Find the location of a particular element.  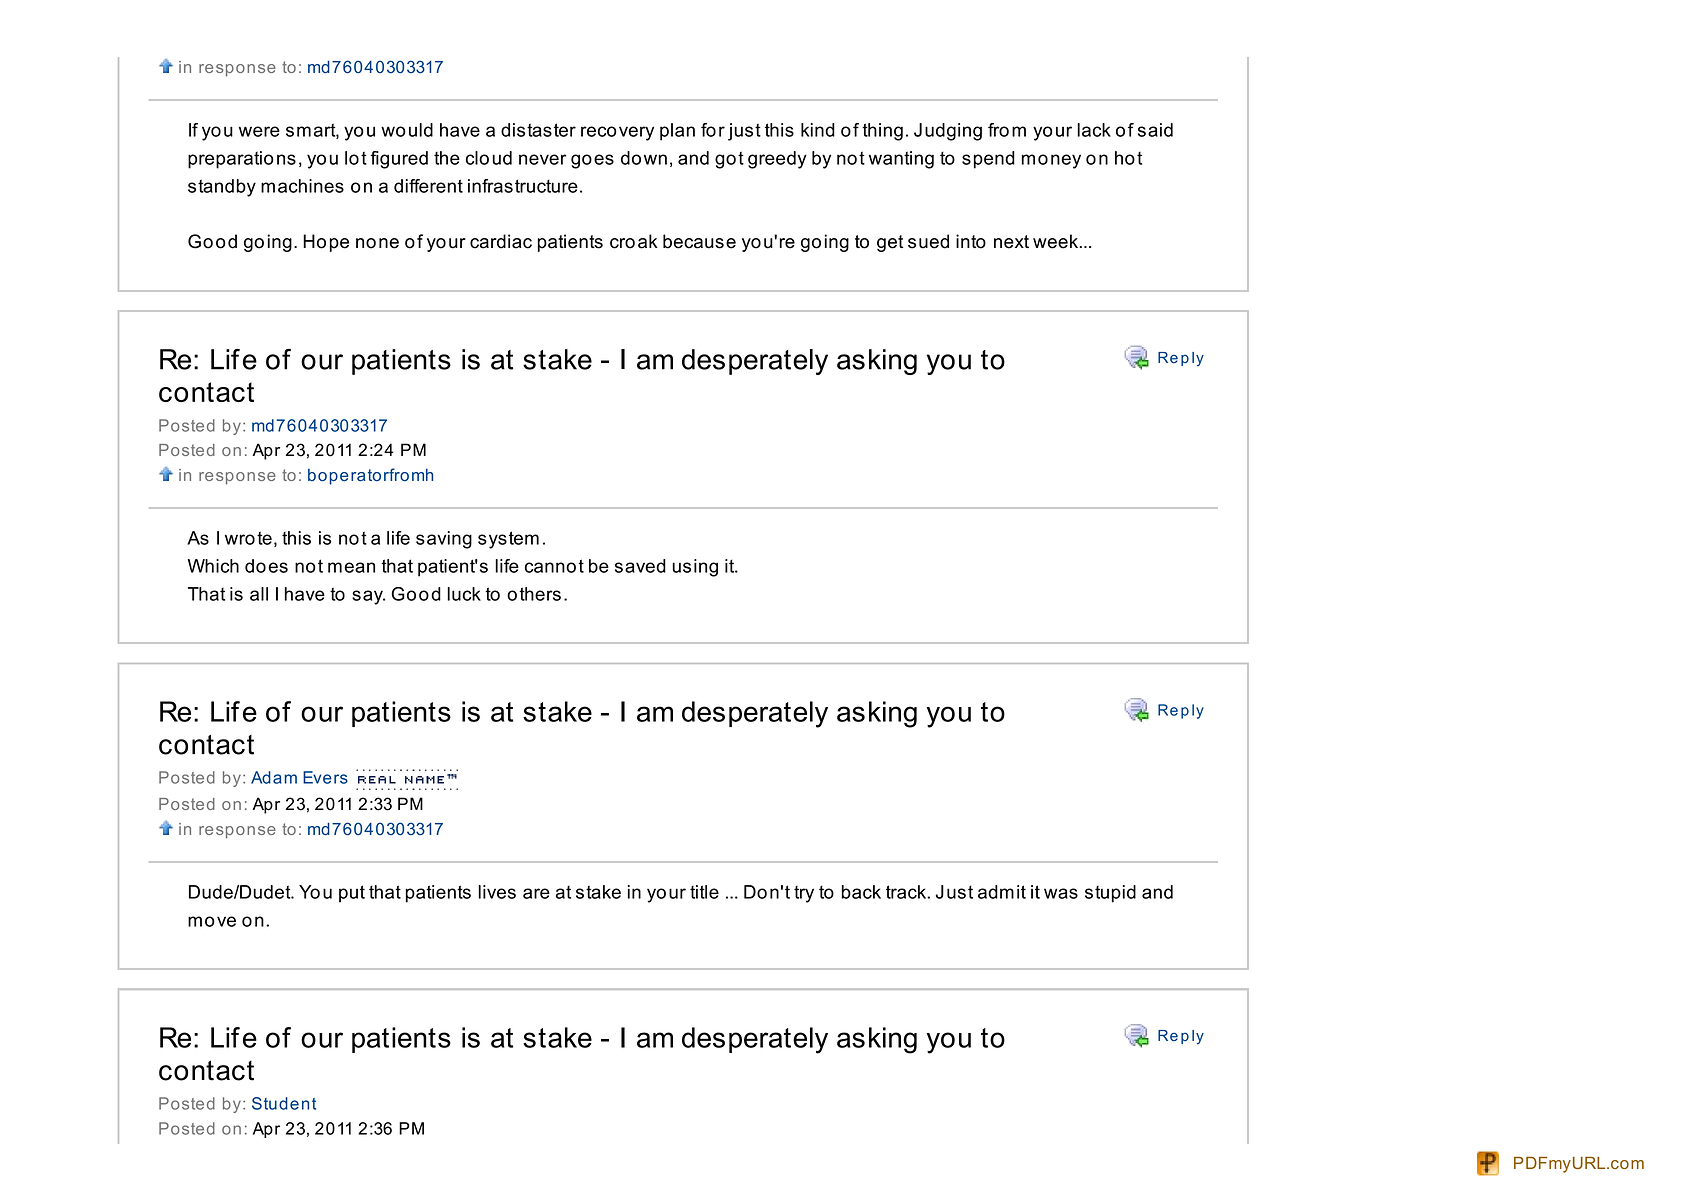

Student is located at coordinates (284, 1103).
